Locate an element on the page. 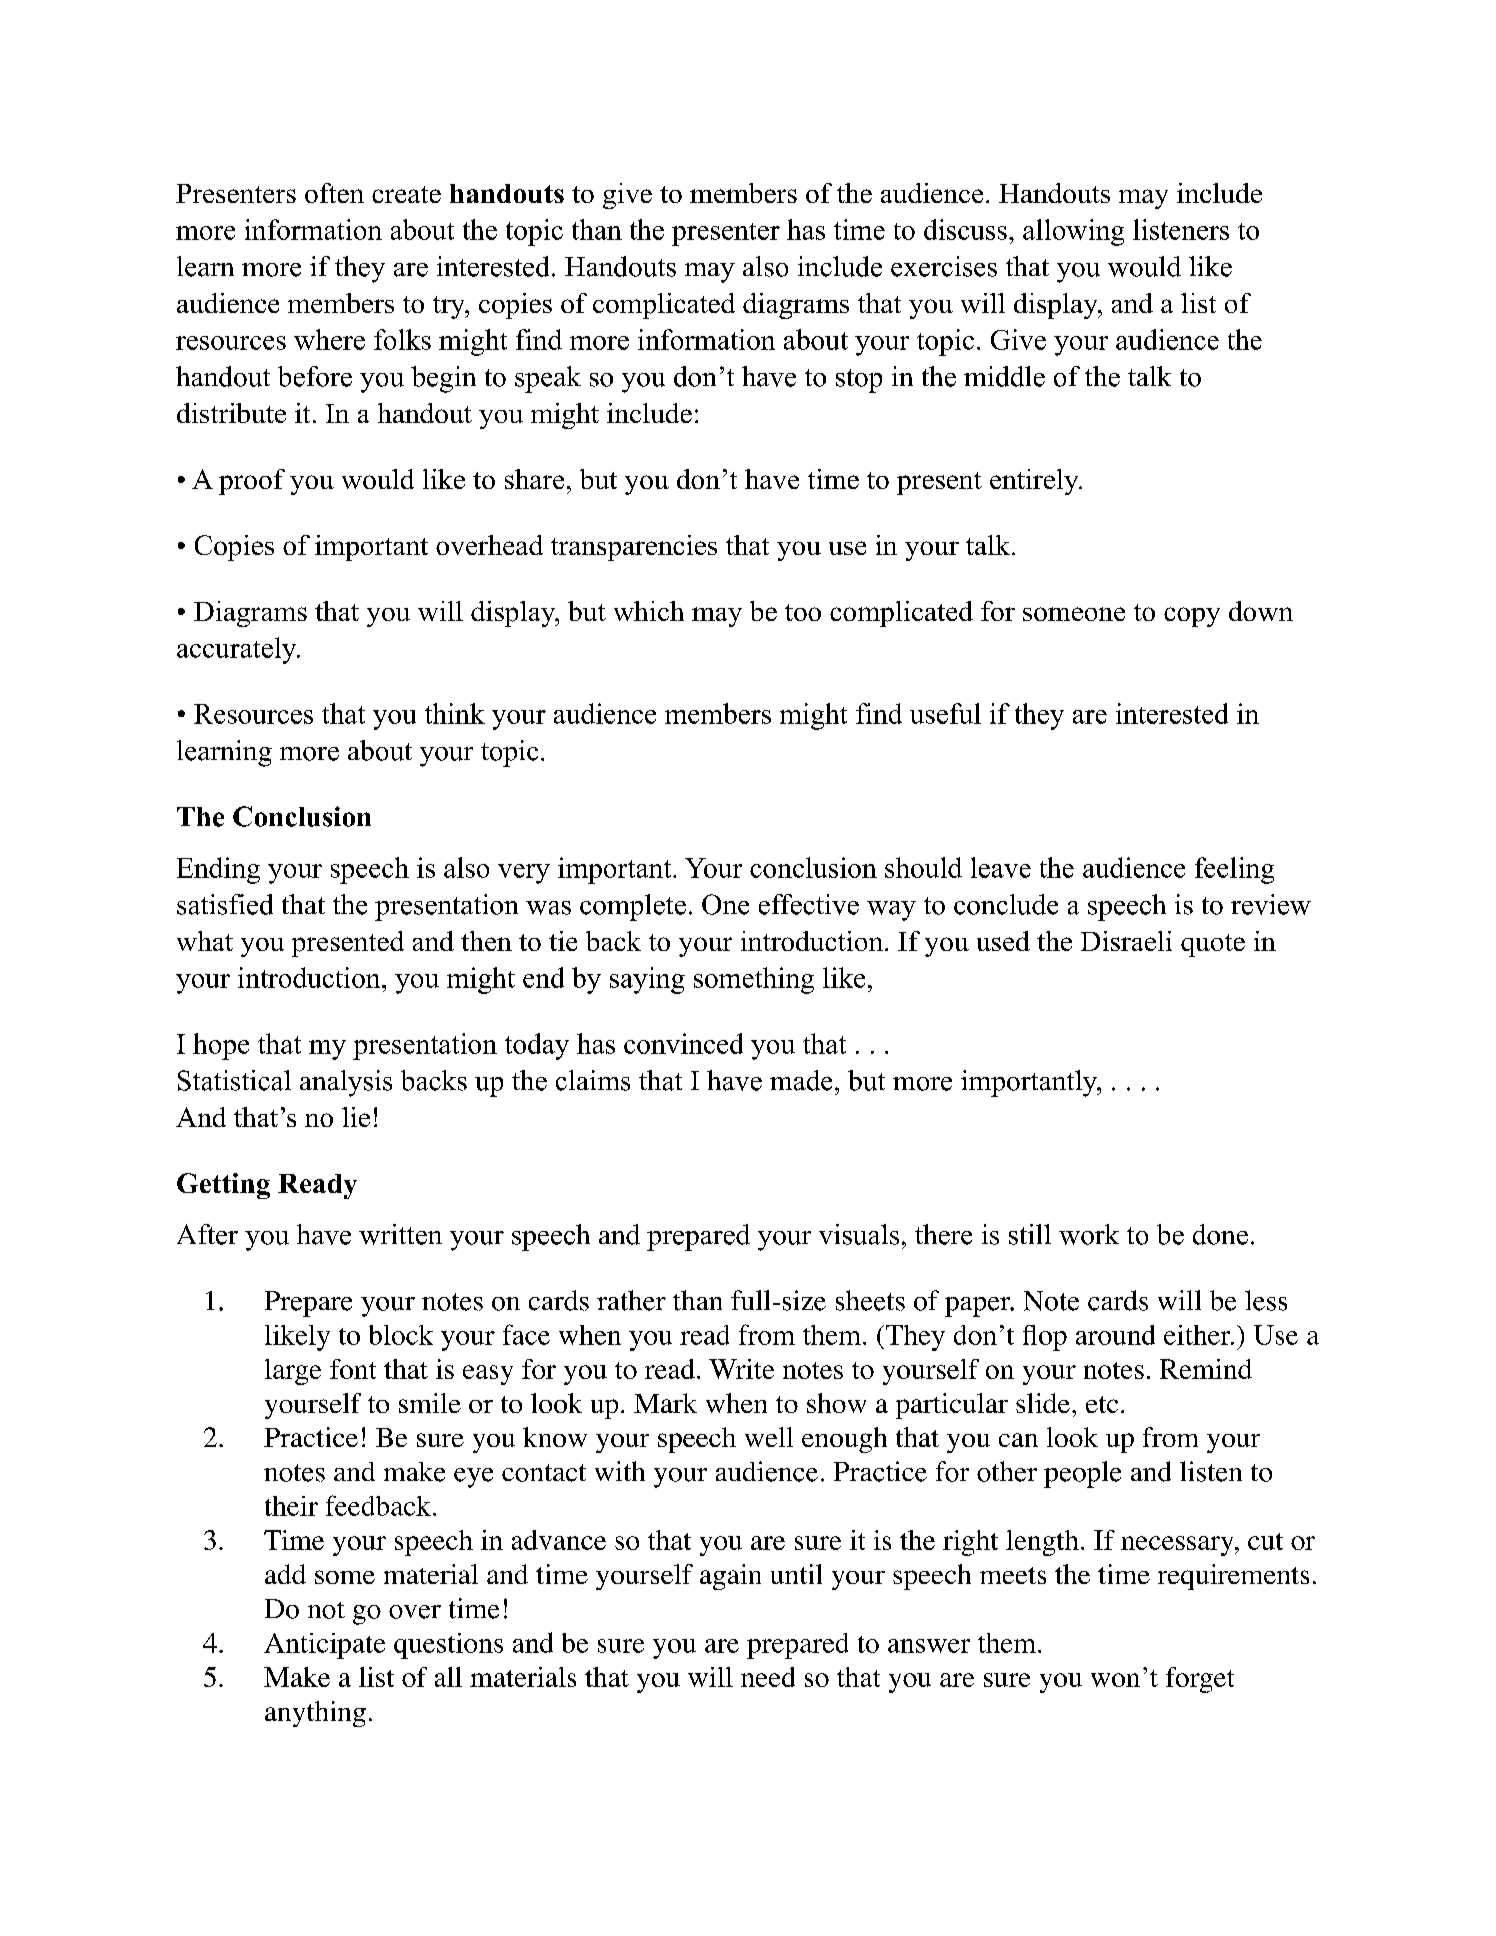 The width and height of the image is (1496, 1936). exercises is located at coordinates (944, 266).
